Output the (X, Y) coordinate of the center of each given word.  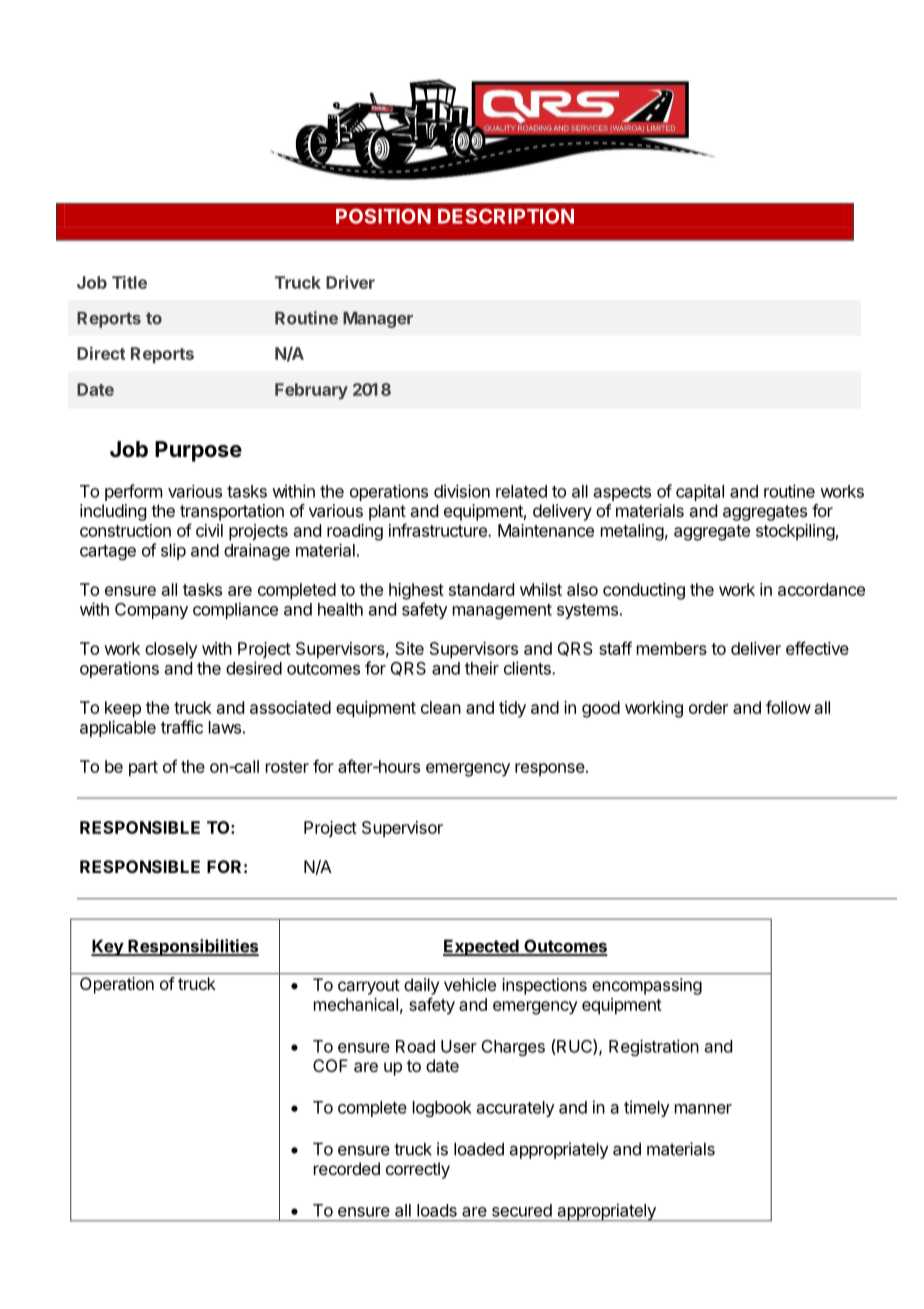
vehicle (470, 984)
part (143, 769)
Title (129, 282)
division (462, 491)
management (502, 611)
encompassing (647, 986)
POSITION (383, 216)
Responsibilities (192, 947)
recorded (347, 1168)
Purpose (198, 451)
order (708, 707)
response (550, 770)
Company (151, 611)
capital (700, 492)
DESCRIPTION (506, 216)
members (672, 648)
